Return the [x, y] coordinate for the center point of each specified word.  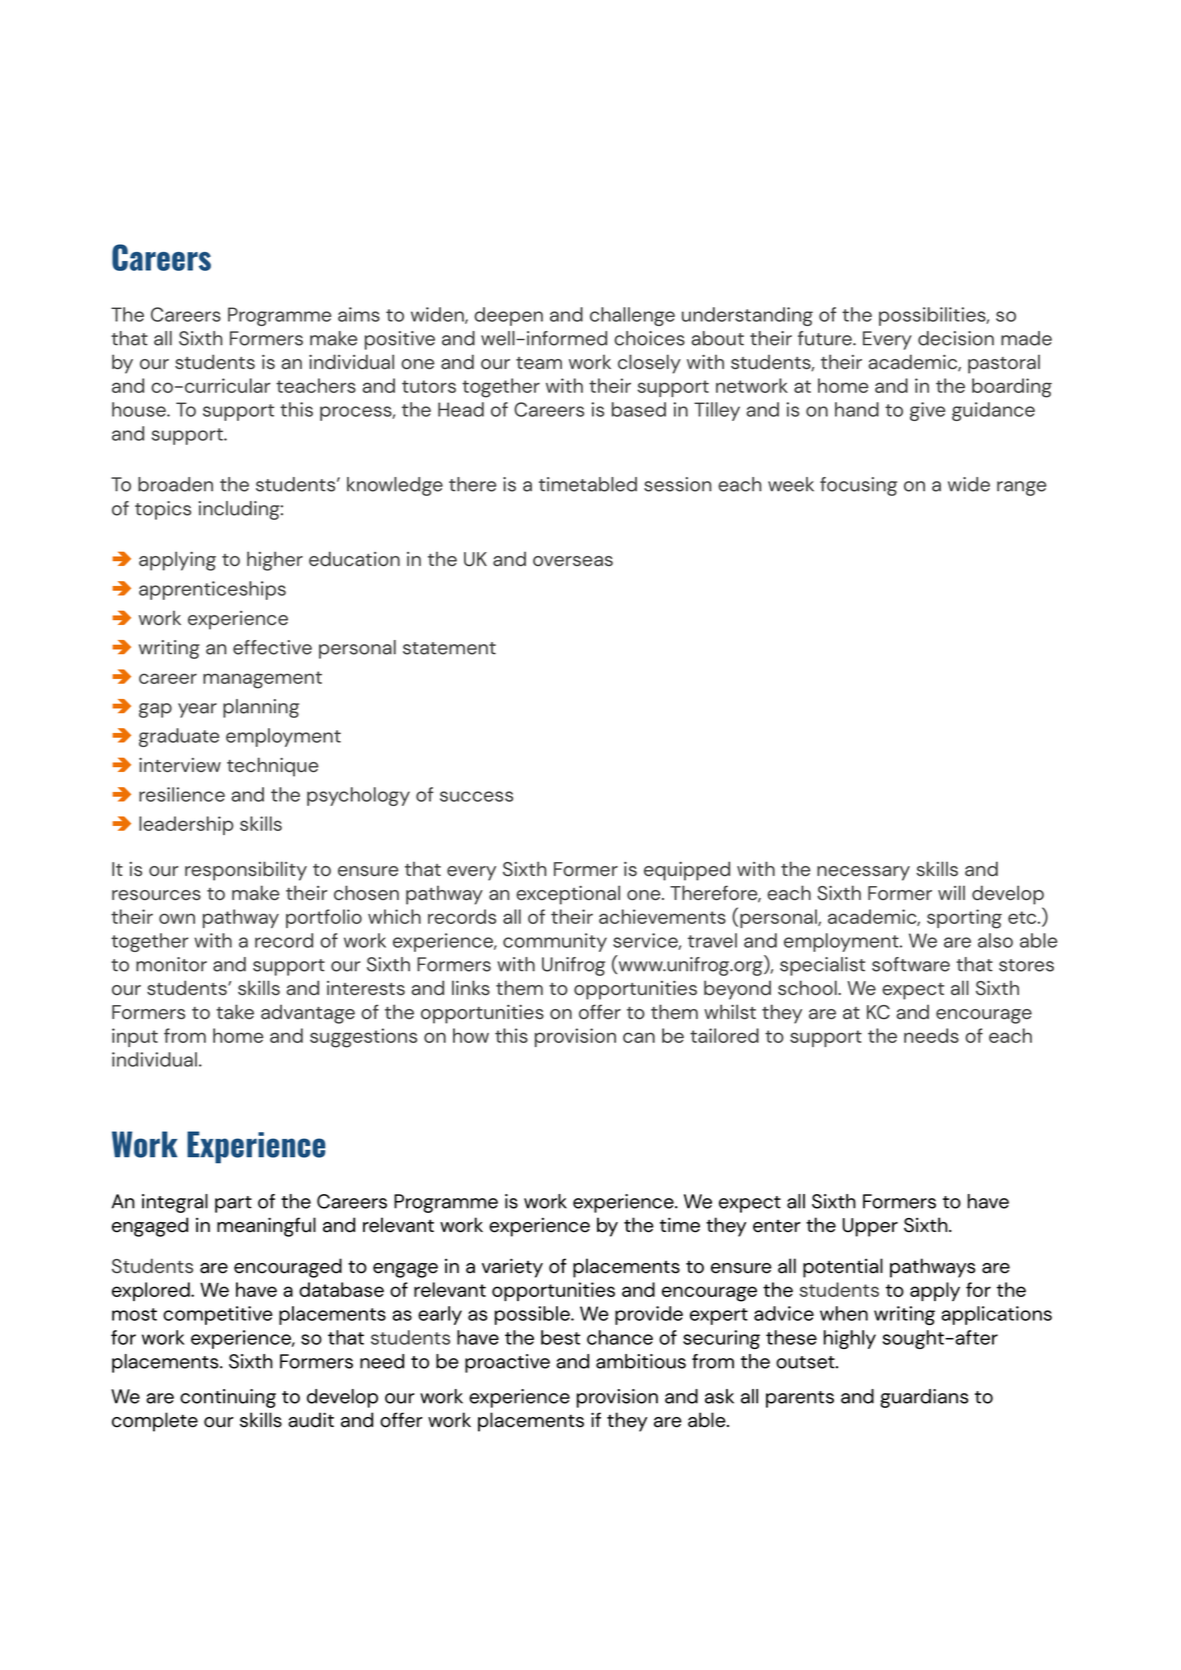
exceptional [568, 895]
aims [359, 314]
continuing [228, 1398]
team [539, 363]
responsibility [246, 871]
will [951, 892]
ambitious [641, 1361]
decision [956, 338]
